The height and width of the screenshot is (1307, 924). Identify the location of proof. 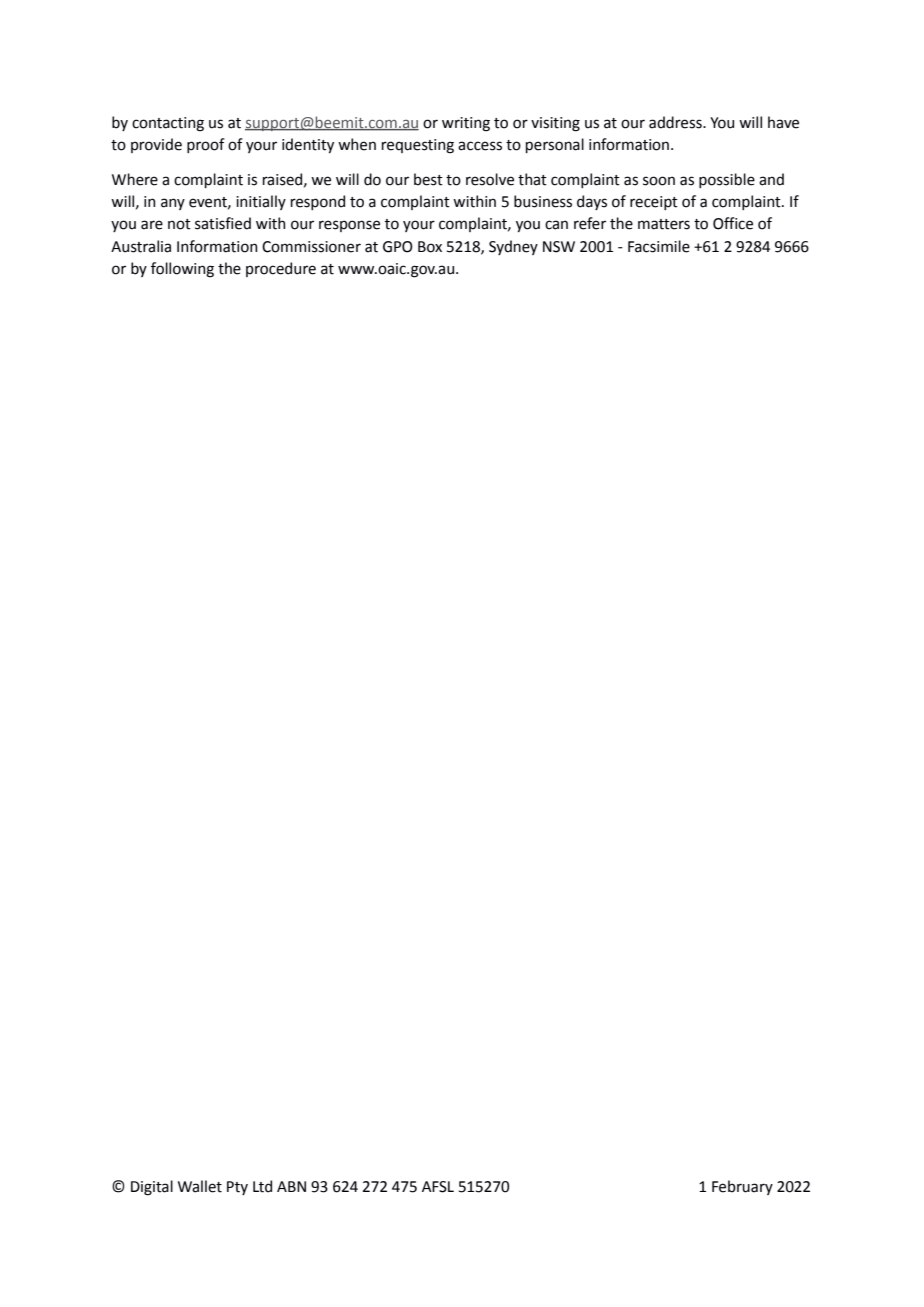
(206, 145).
